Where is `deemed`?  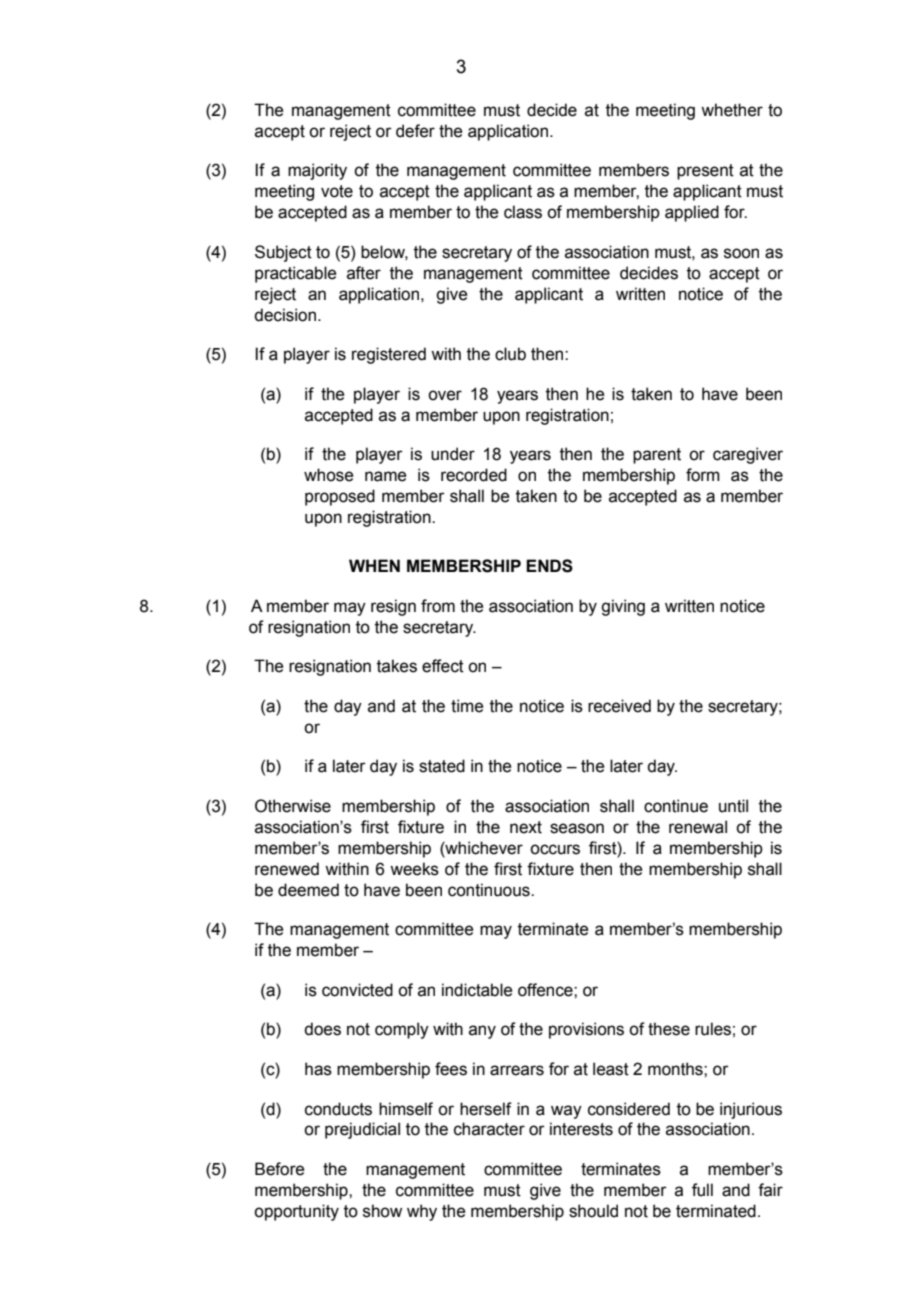 deemed is located at coordinates (308, 890).
